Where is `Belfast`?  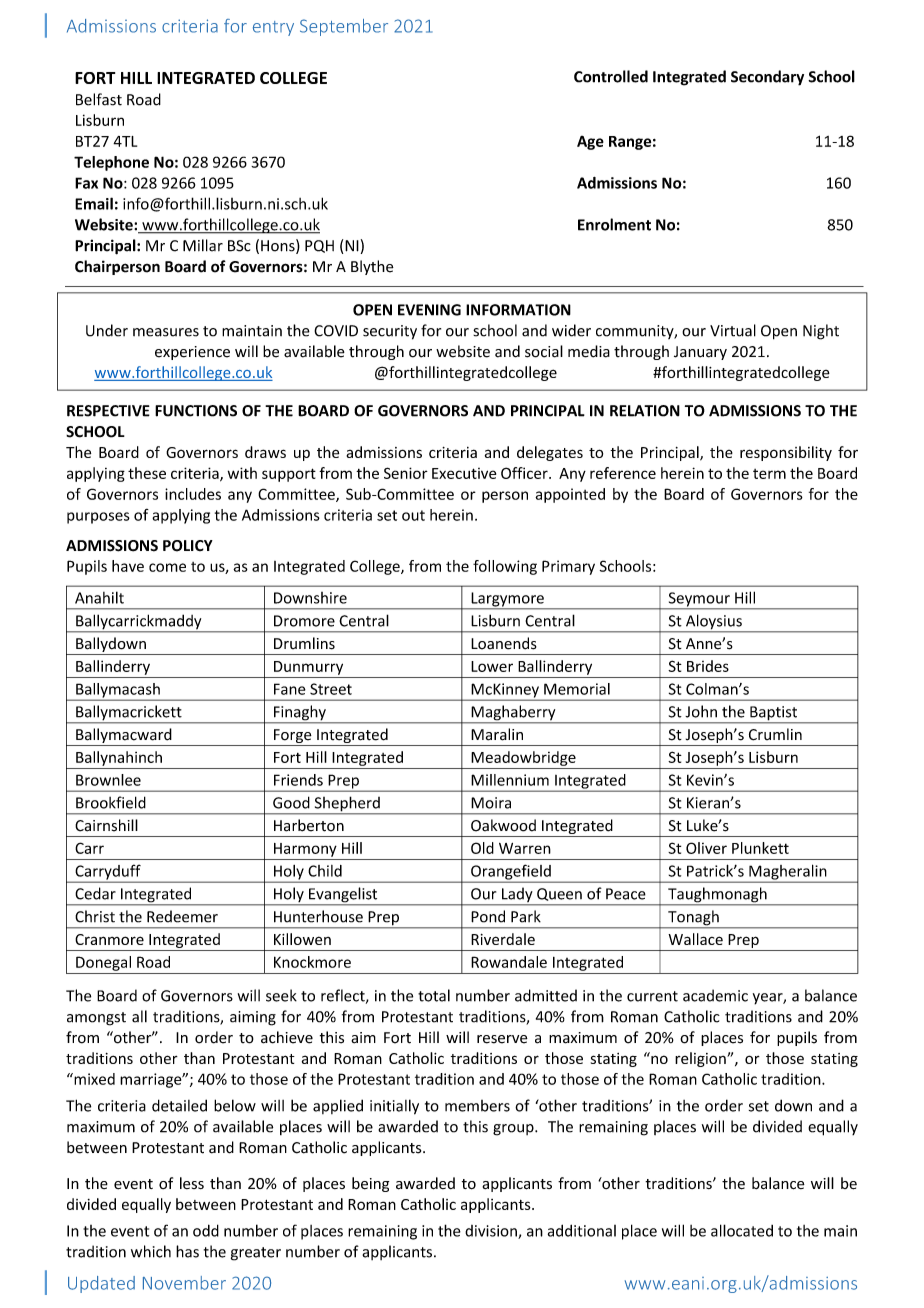 Belfast is located at coordinates (99, 99).
